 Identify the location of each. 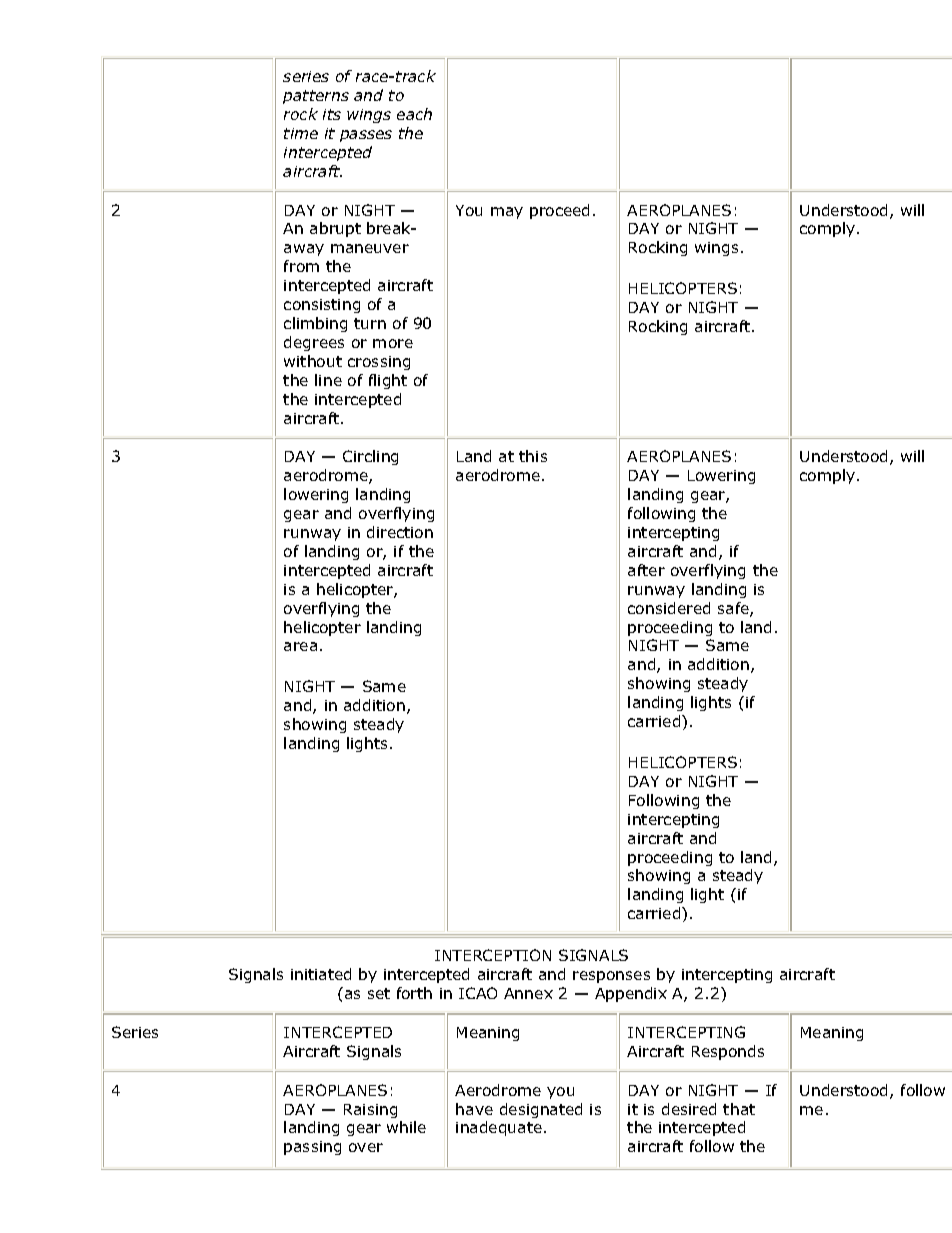
(414, 114).
